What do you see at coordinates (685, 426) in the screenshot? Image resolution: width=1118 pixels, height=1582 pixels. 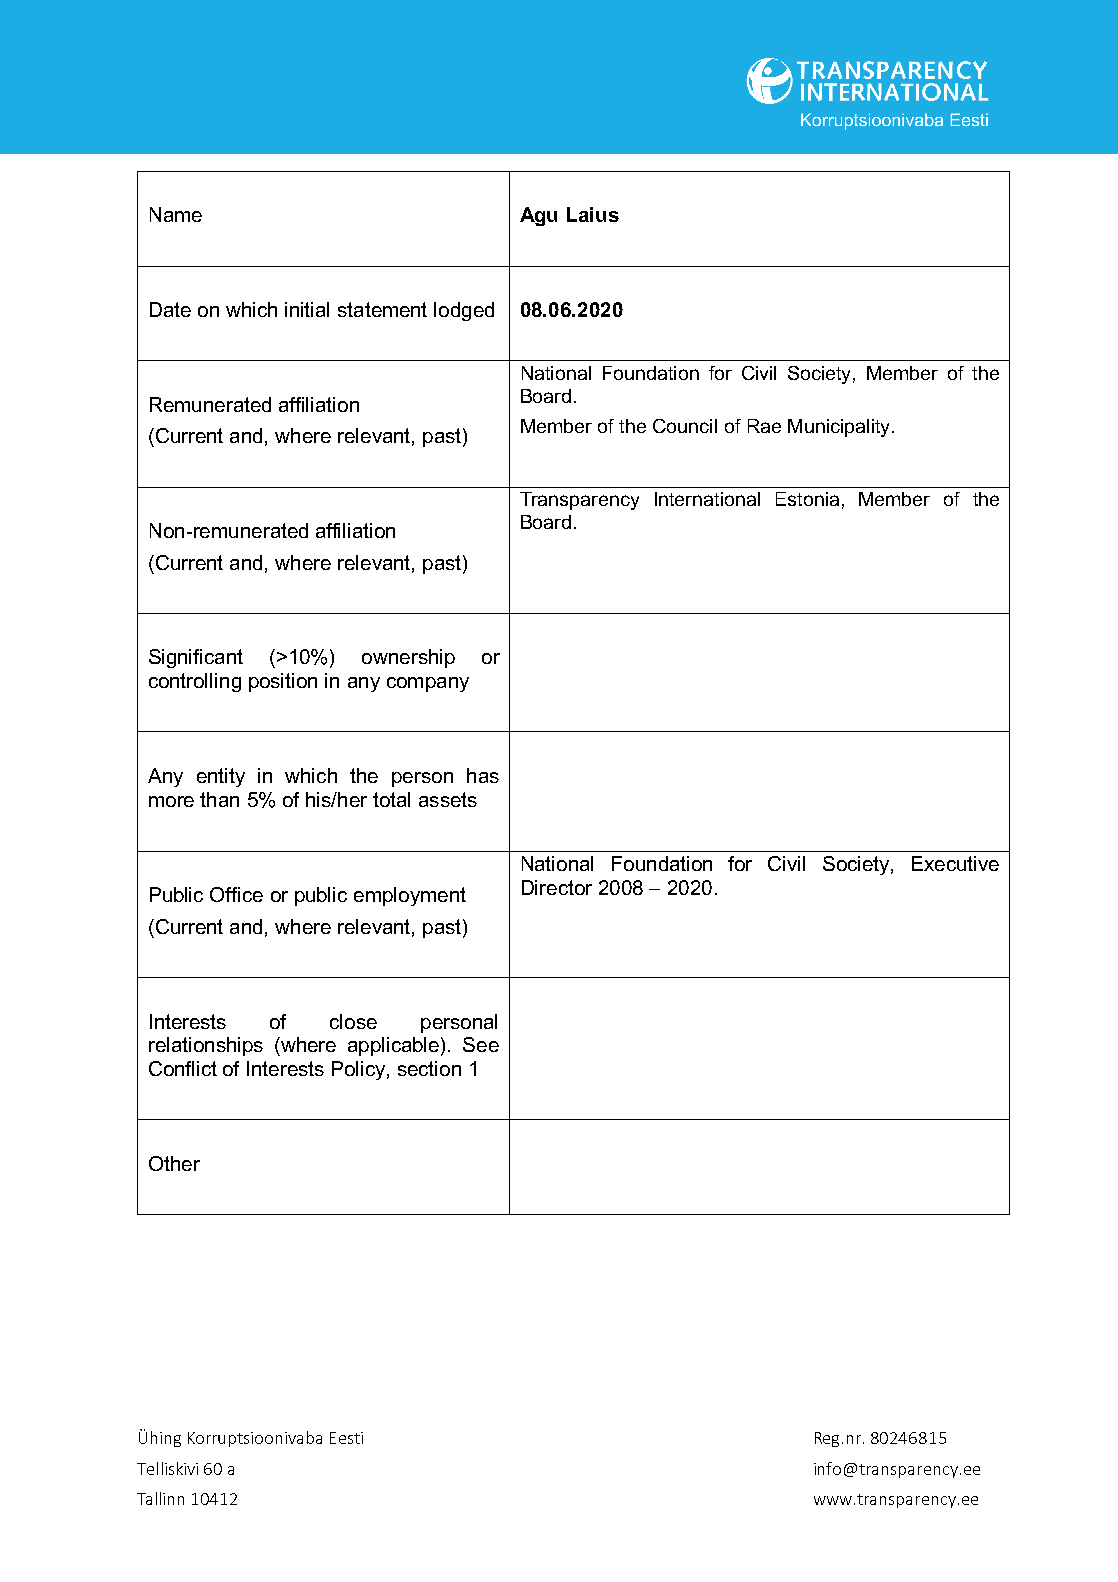 I see `Council` at bounding box center [685, 426].
